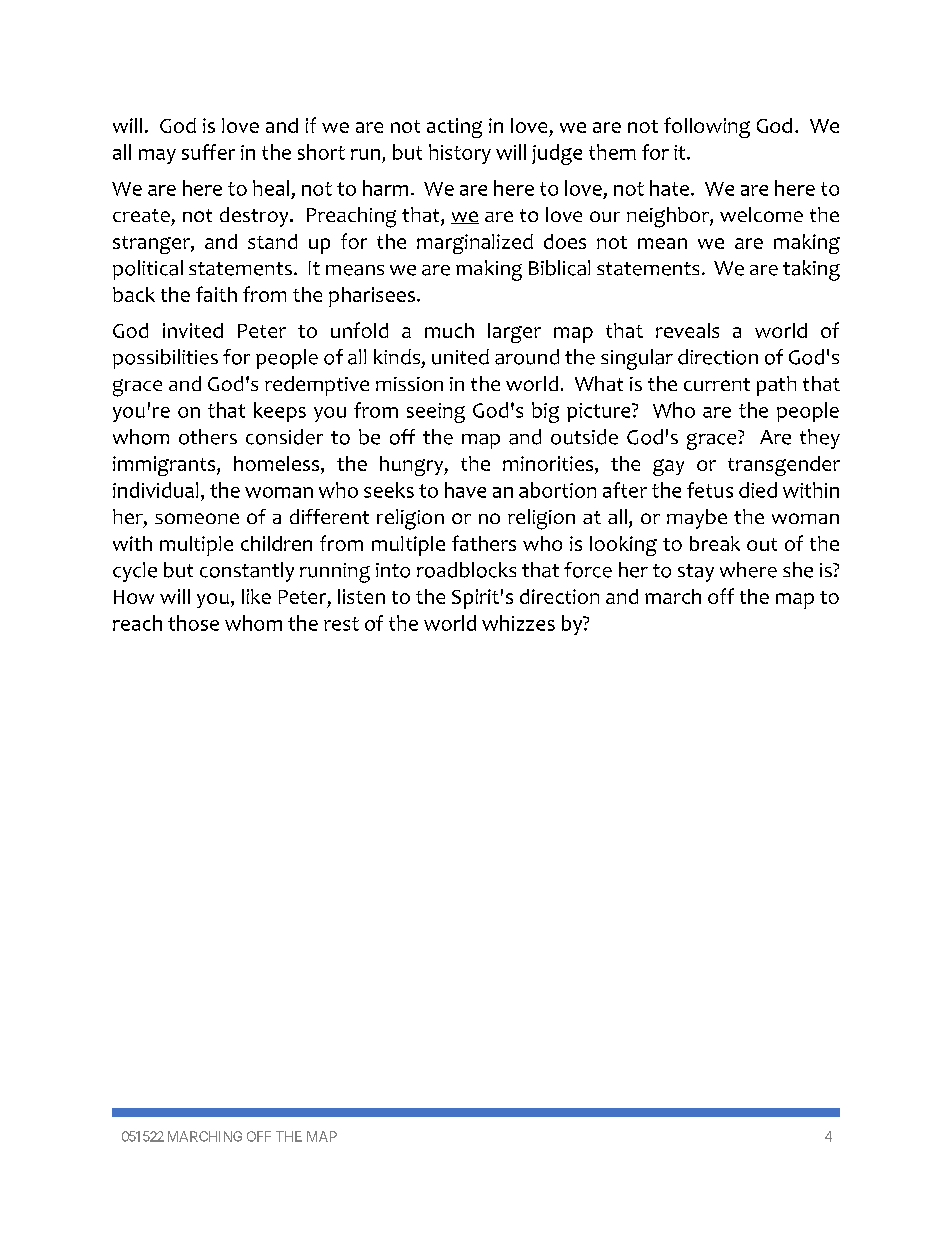 This image has height=1233, width=952. What do you see at coordinates (208, 152) in the image?
I see `suffer` at bounding box center [208, 152].
